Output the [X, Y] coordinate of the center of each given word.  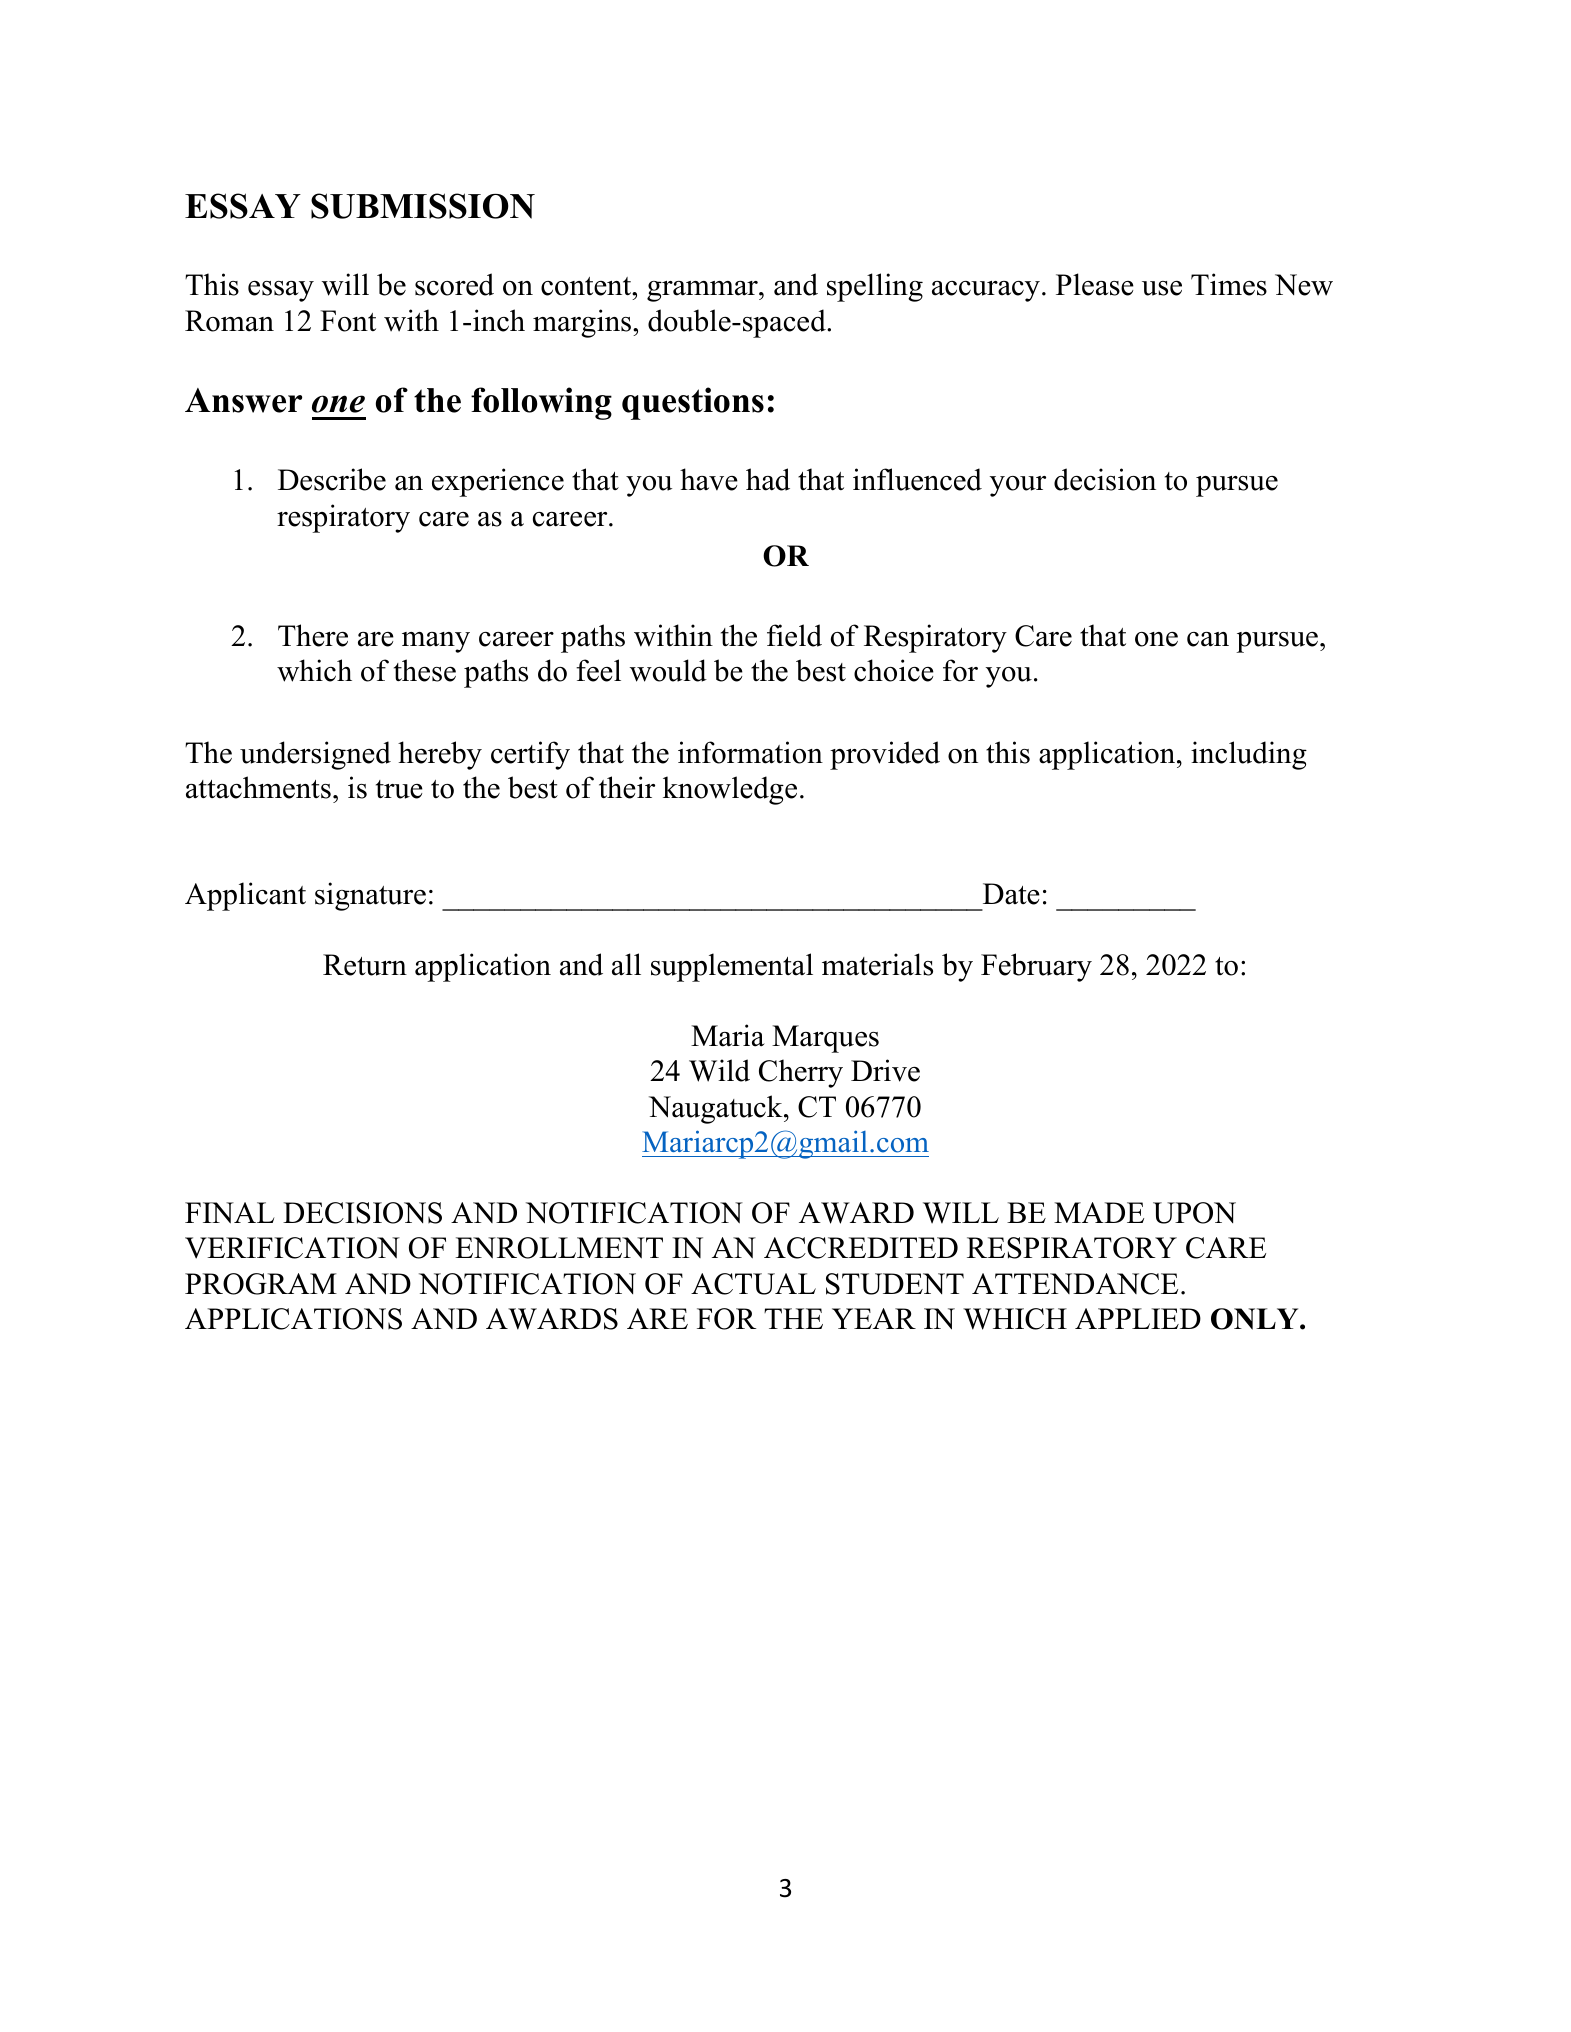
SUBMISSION [423, 206]
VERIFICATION [292, 1248]
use [1162, 288]
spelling [875, 287]
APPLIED [1138, 1318]
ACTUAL [753, 1284]
